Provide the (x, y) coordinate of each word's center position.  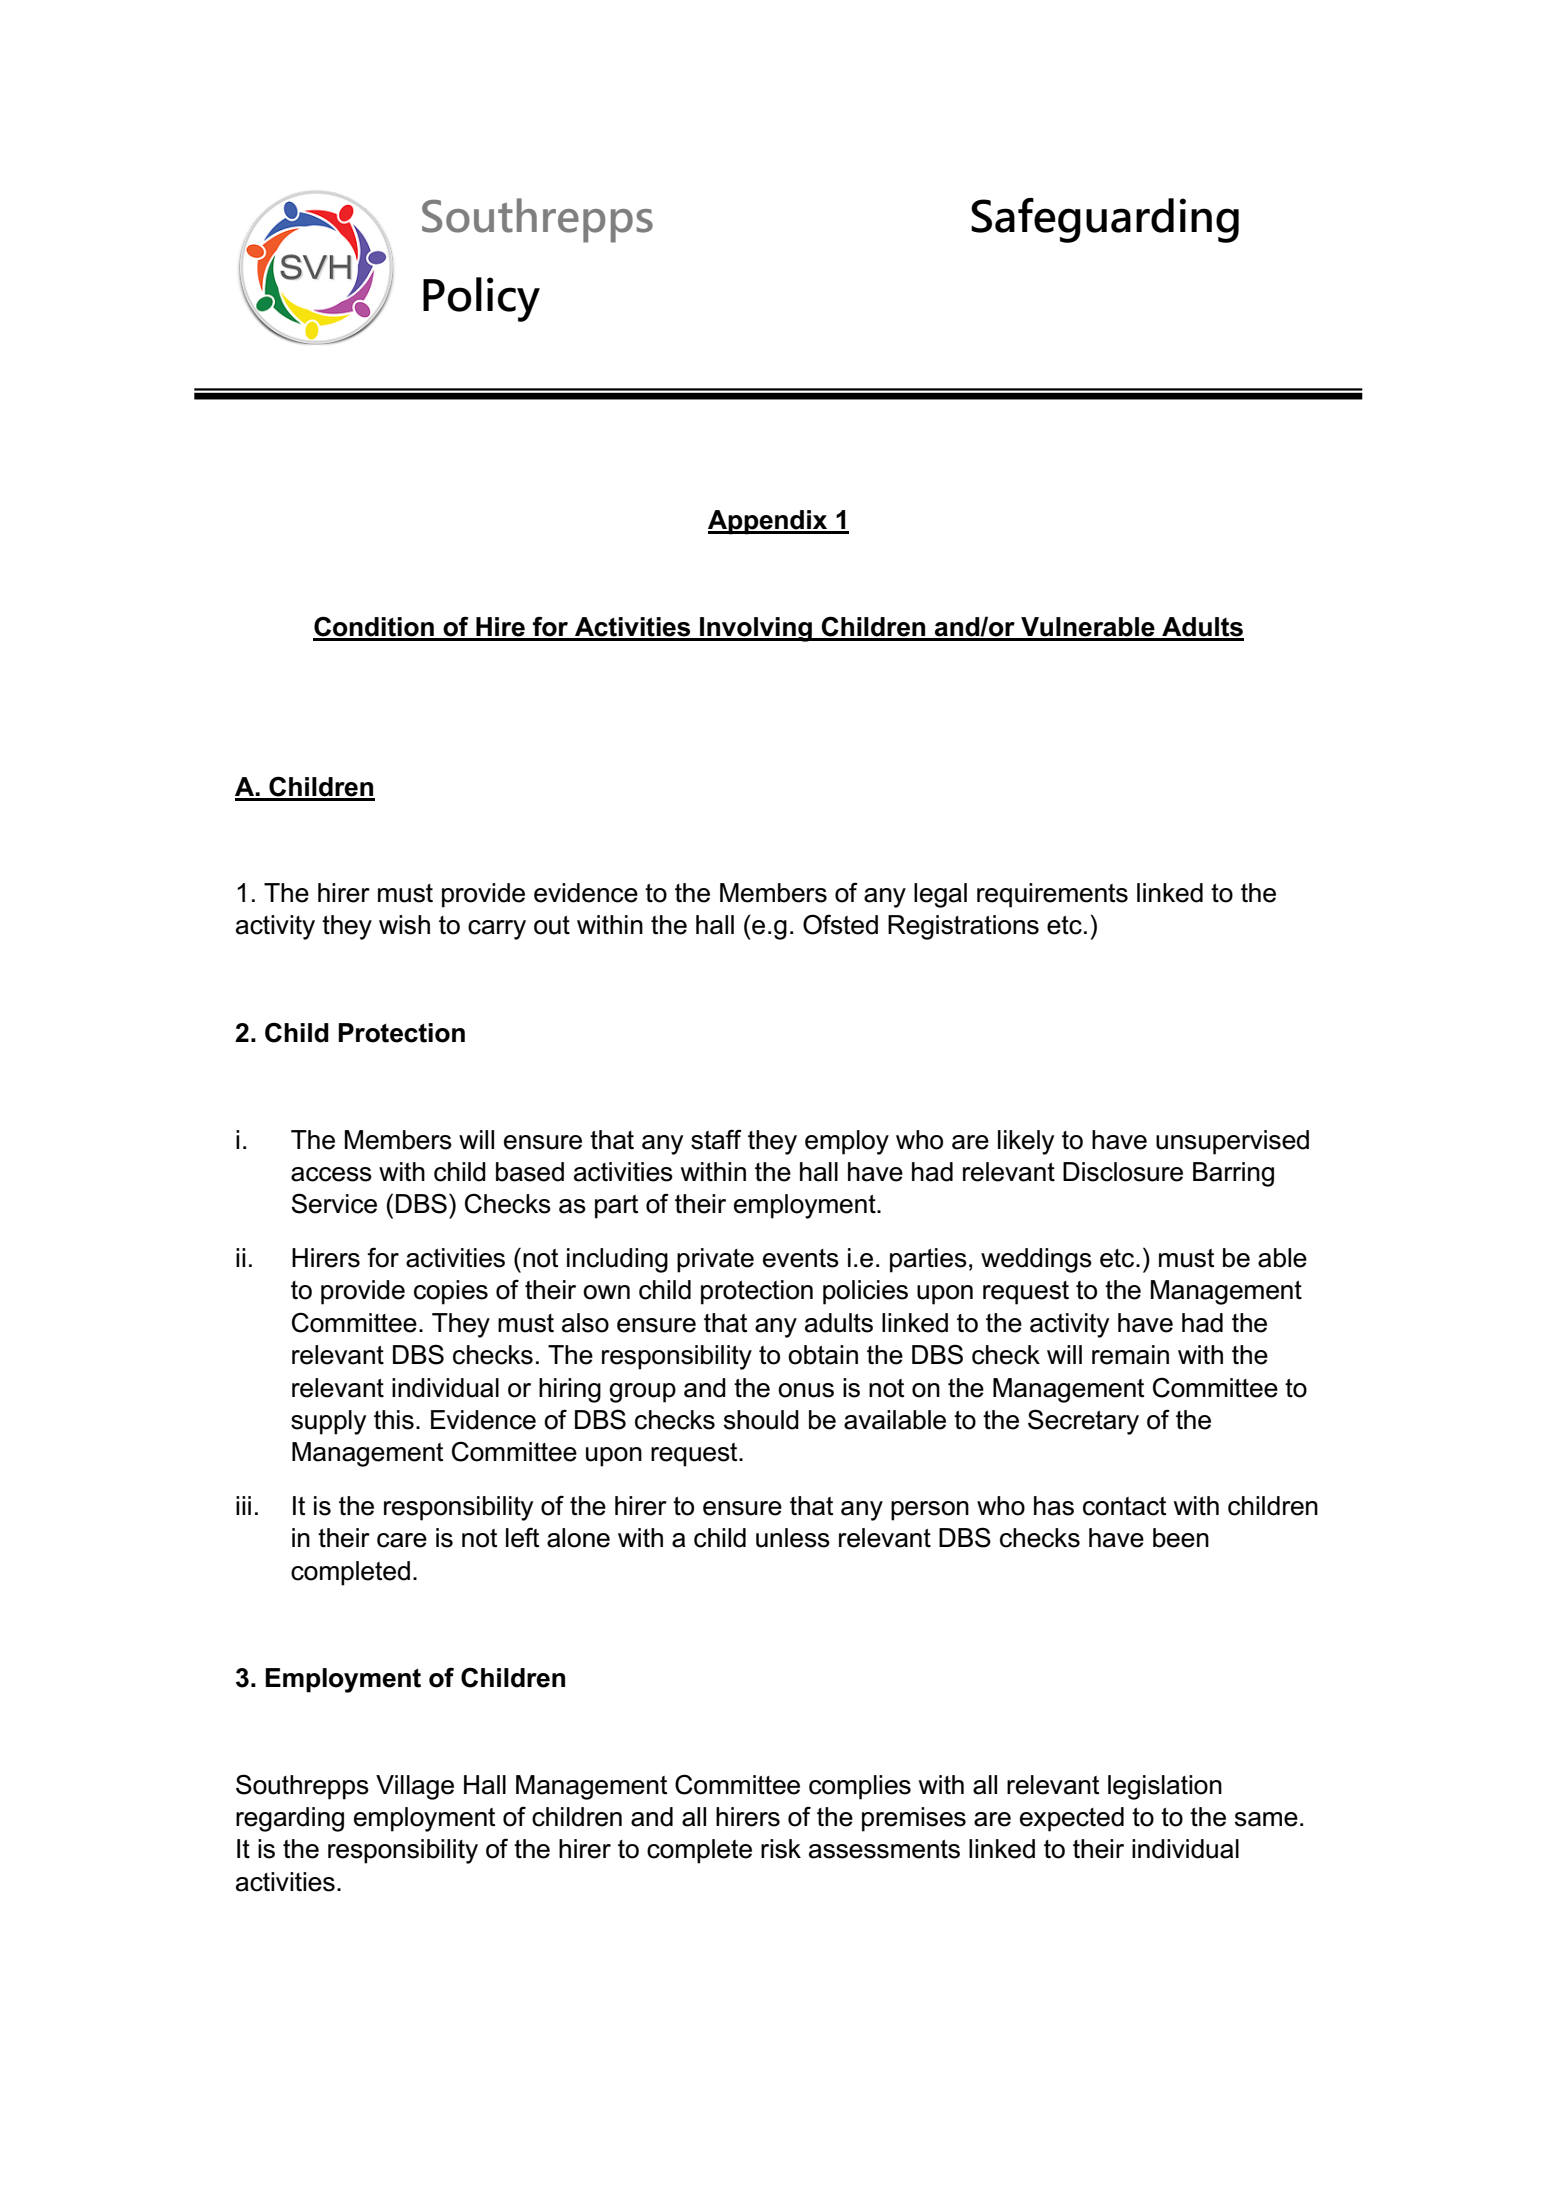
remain (1130, 1355)
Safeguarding (1105, 220)
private (715, 1260)
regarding (290, 1819)
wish (404, 925)
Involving (756, 629)
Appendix (769, 522)
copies (451, 1292)
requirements (1052, 895)
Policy (481, 299)
